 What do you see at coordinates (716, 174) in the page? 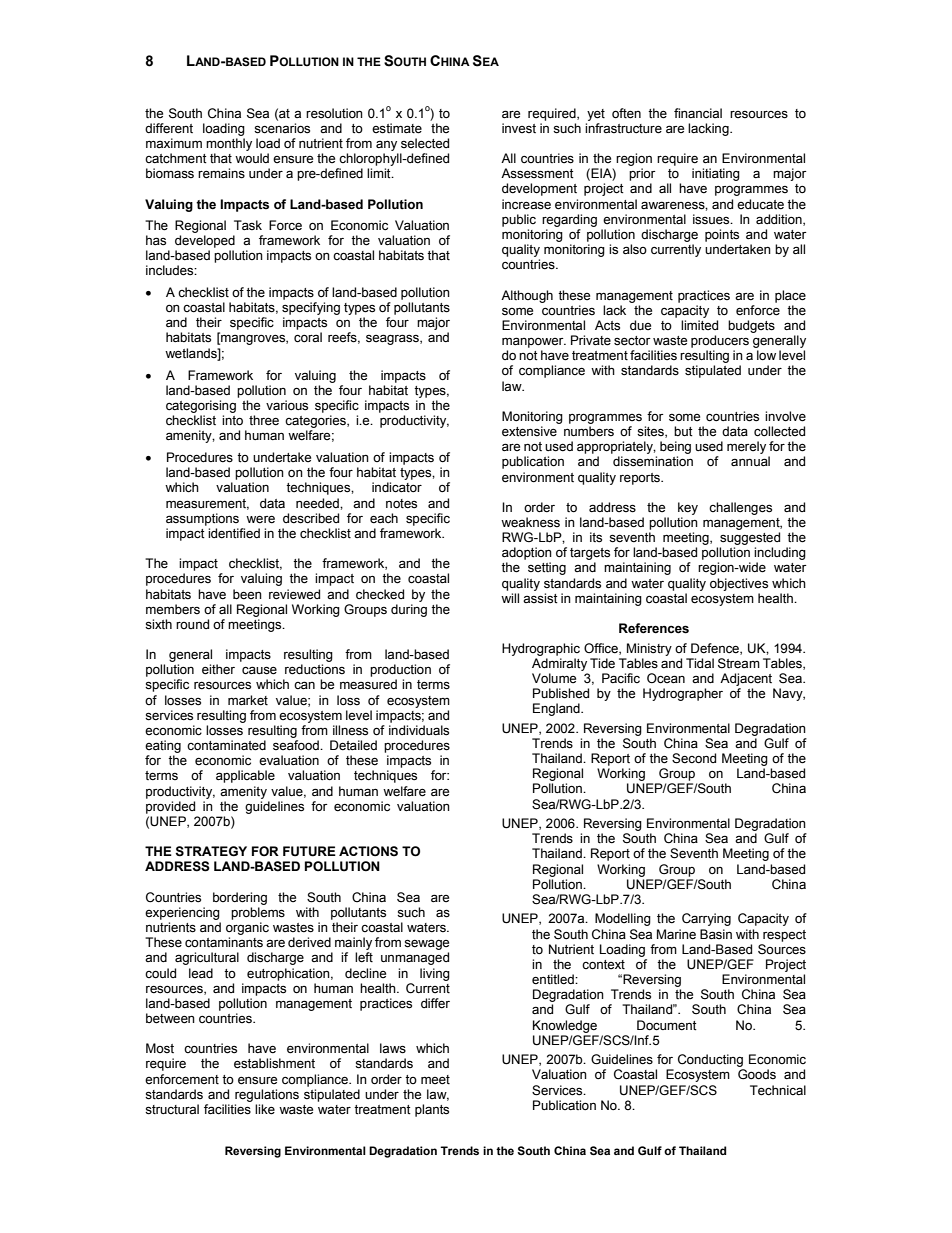
I see `initiating` at bounding box center [716, 174].
